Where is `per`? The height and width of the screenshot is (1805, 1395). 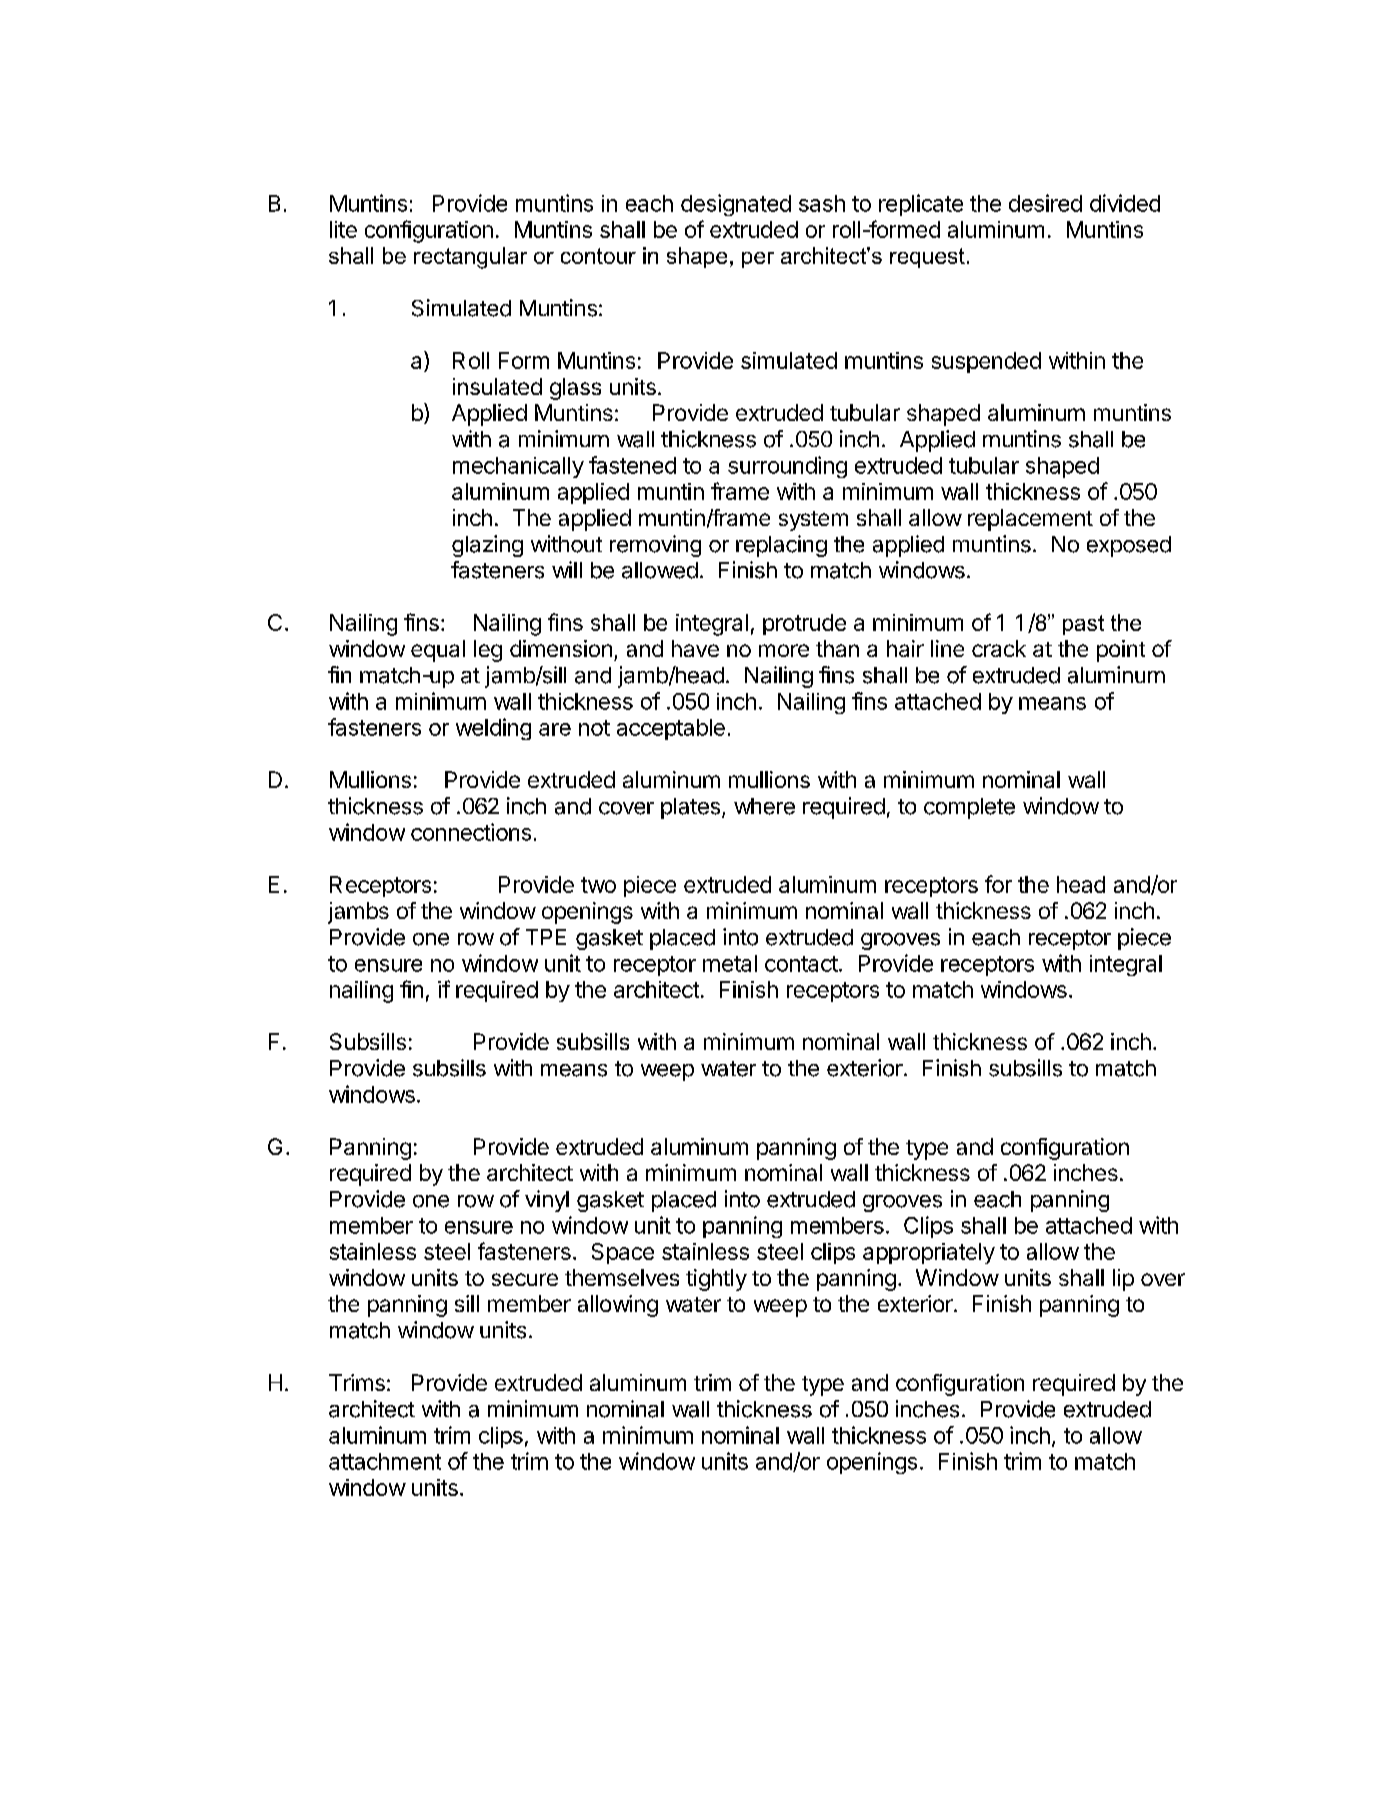 per is located at coordinates (758, 260).
